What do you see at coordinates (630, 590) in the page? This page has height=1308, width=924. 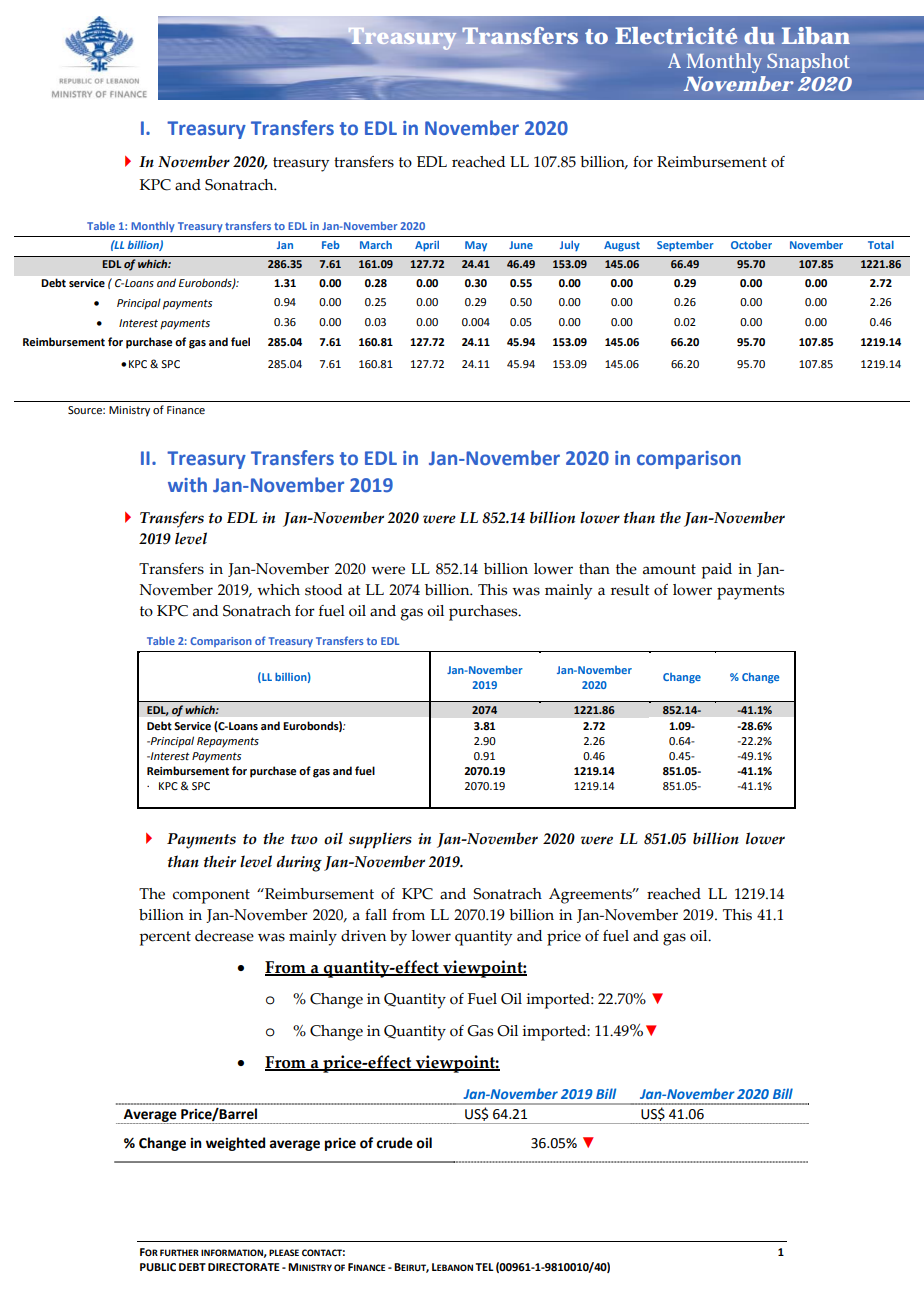 I see `result` at bounding box center [630, 590].
